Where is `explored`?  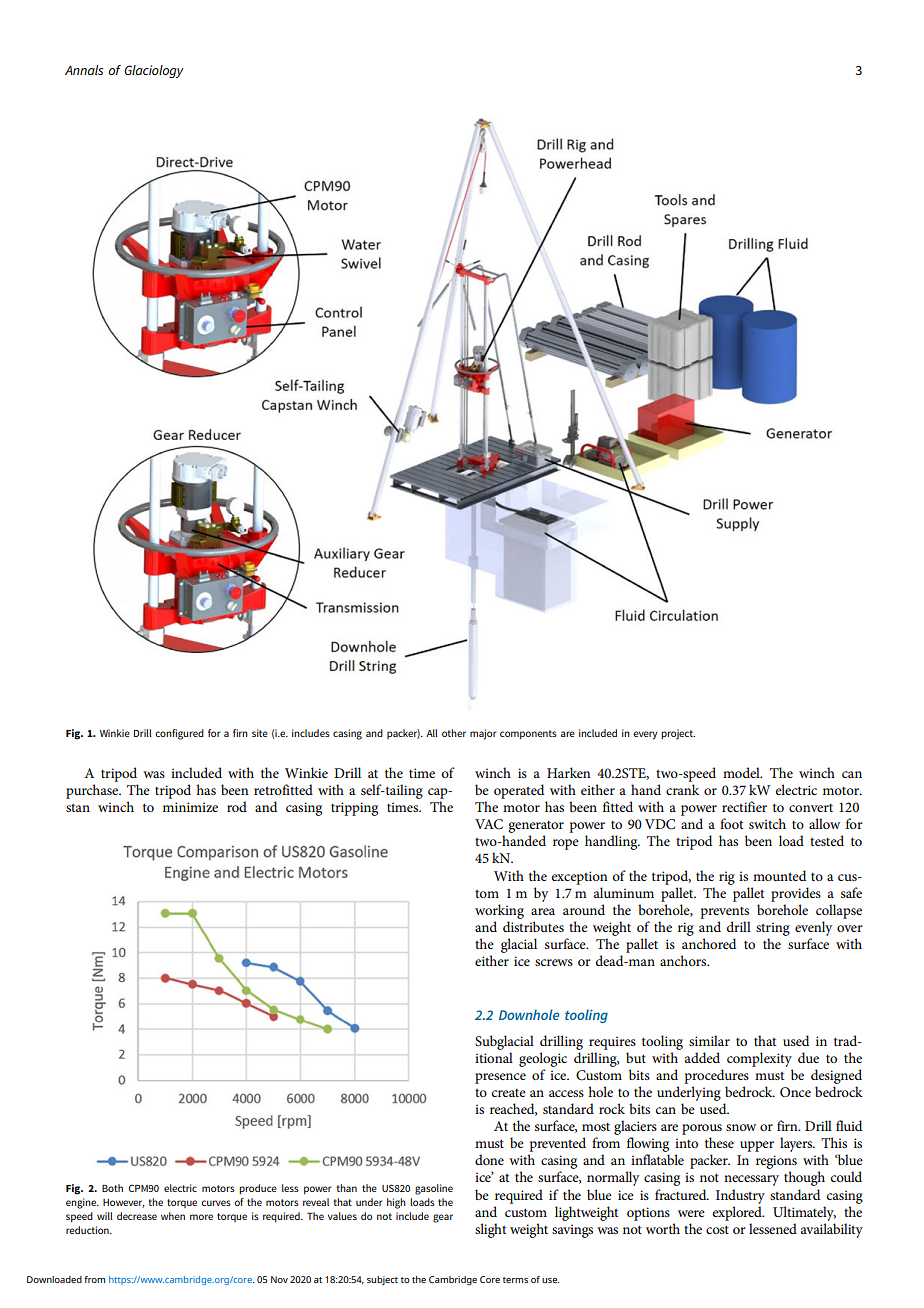
explored is located at coordinates (738, 1213).
